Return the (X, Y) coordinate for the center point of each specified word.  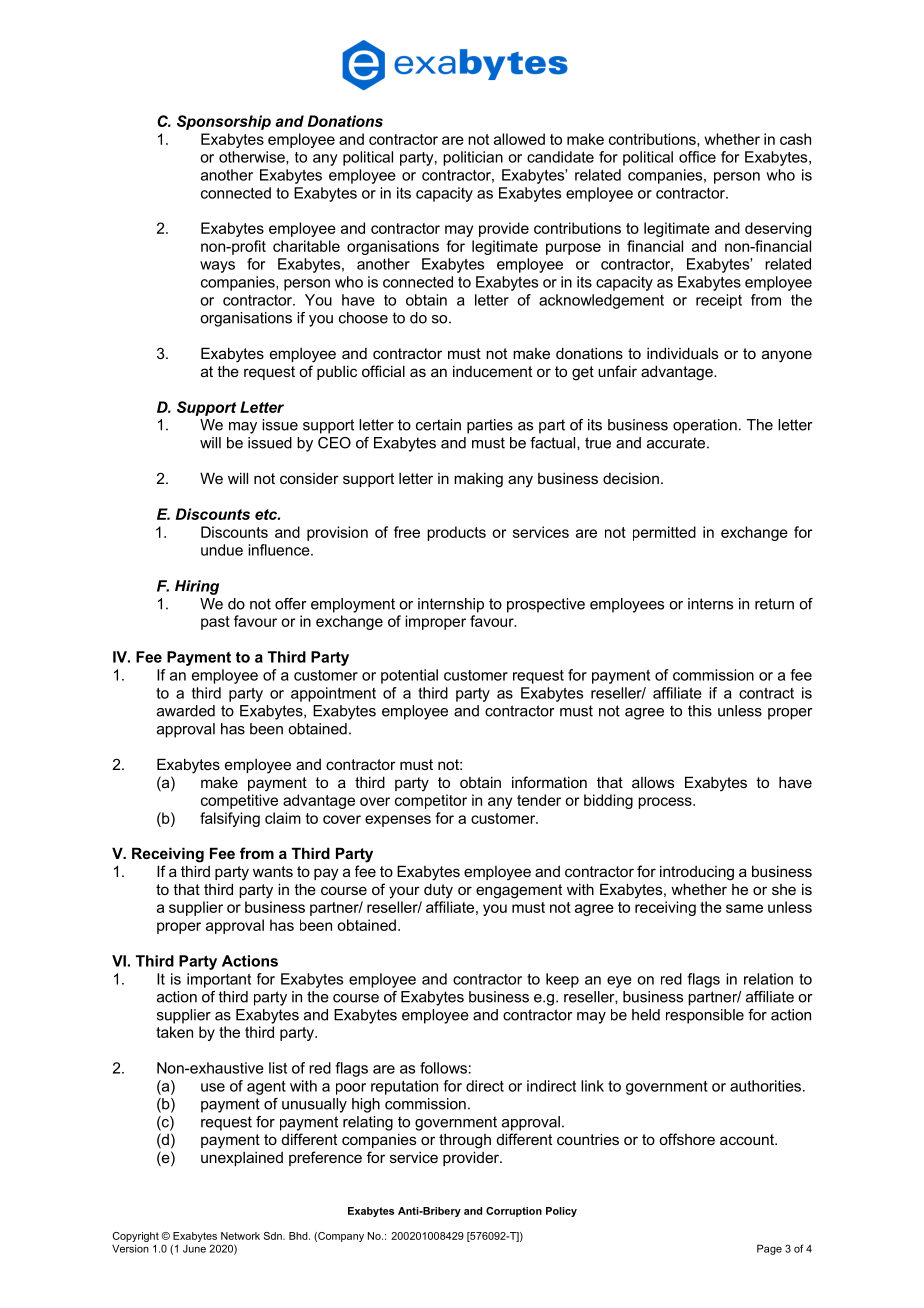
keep (562, 980)
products (456, 533)
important (219, 980)
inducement (492, 371)
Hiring (197, 587)
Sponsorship (224, 122)
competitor (431, 801)
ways (217, 267)
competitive (239, 801)
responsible (705, 1016)
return (774, 604)
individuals (682, 353)
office (697, 157)
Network (240, 1236)
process (666, 803)
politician (473, 158)
